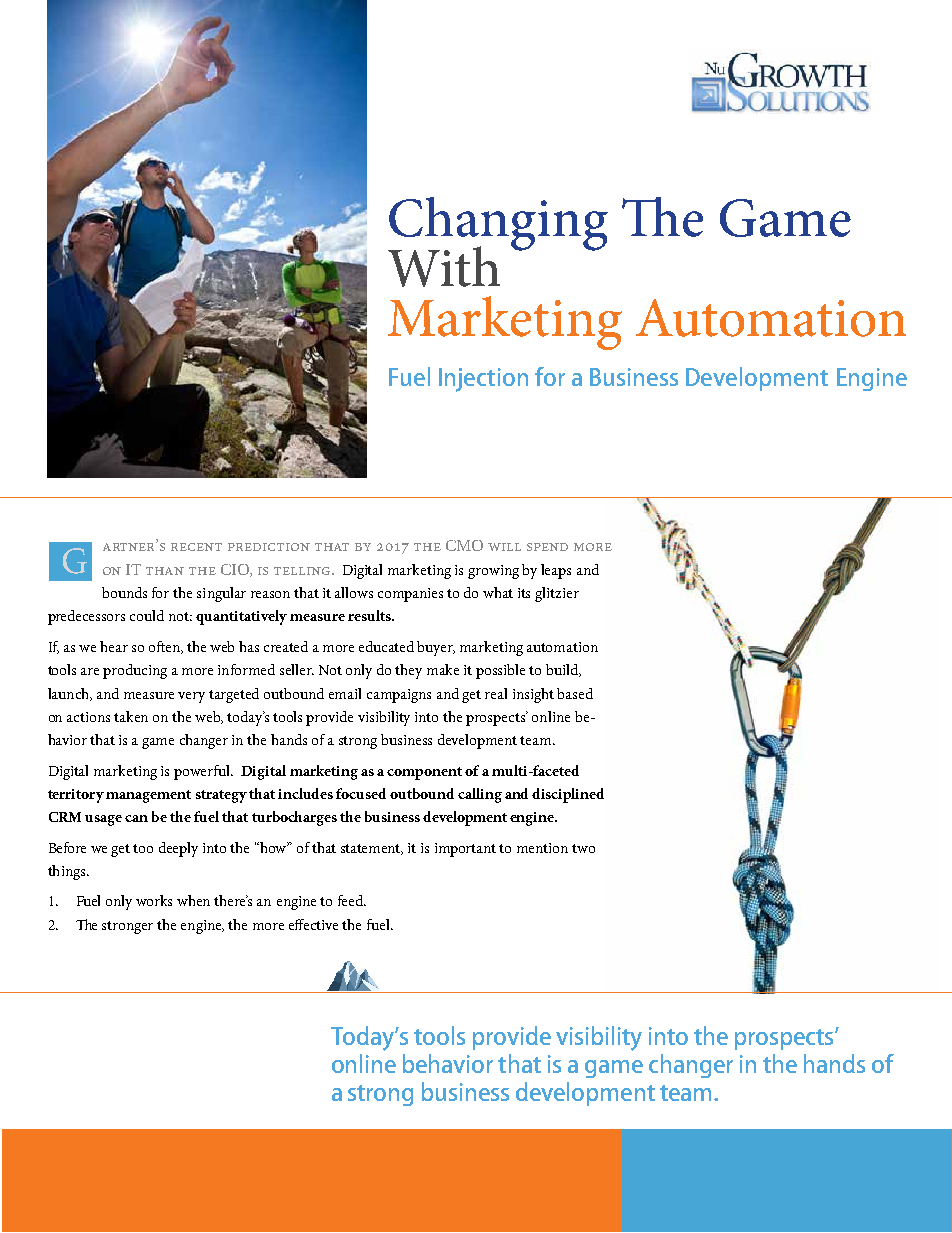  Describe the element at coordinates (354, 592) in the screenshot. I see `allows` at that location.
